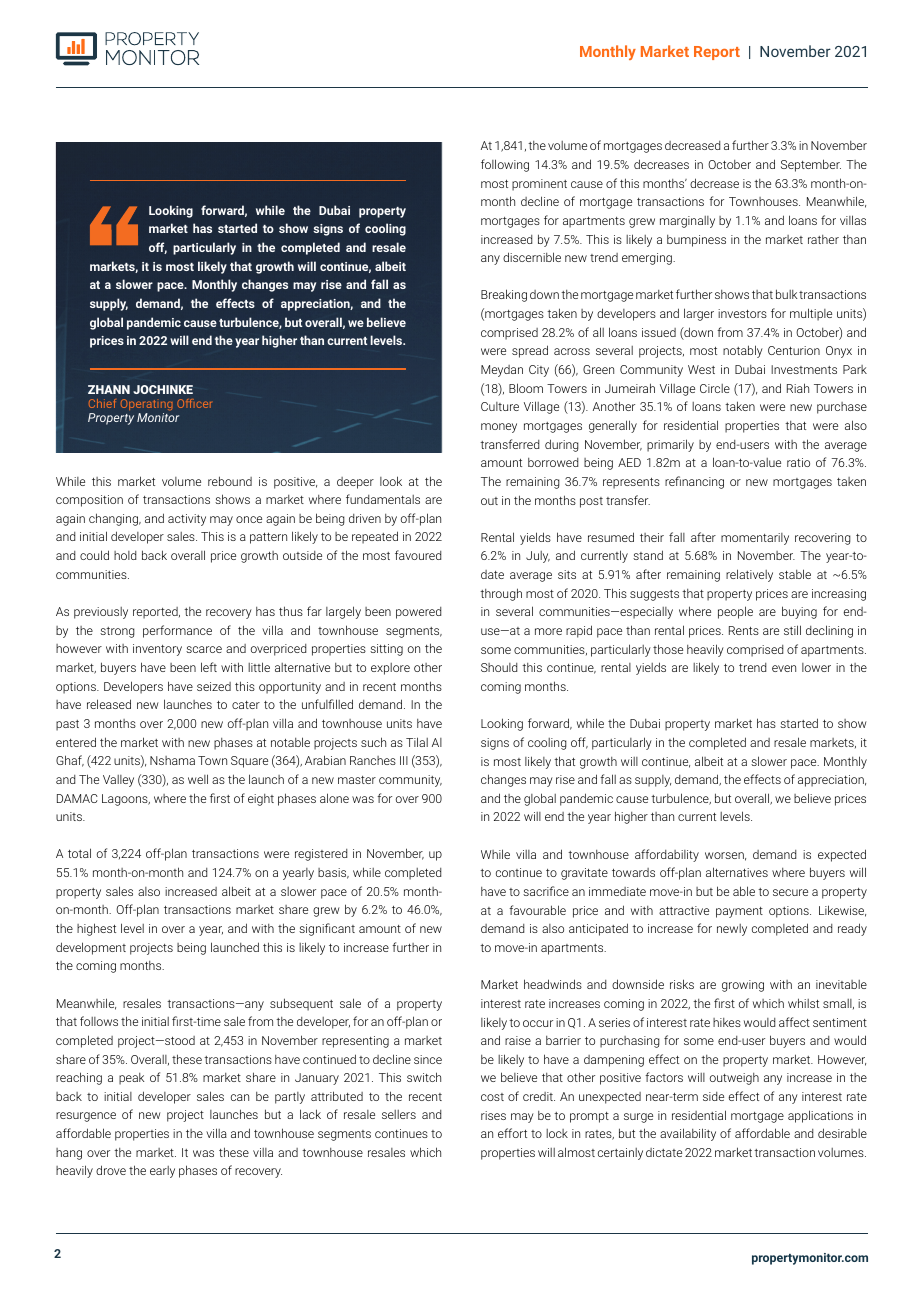  Describe the element at coordinates (194, 403) in the image. I see `Officer` at that location.
